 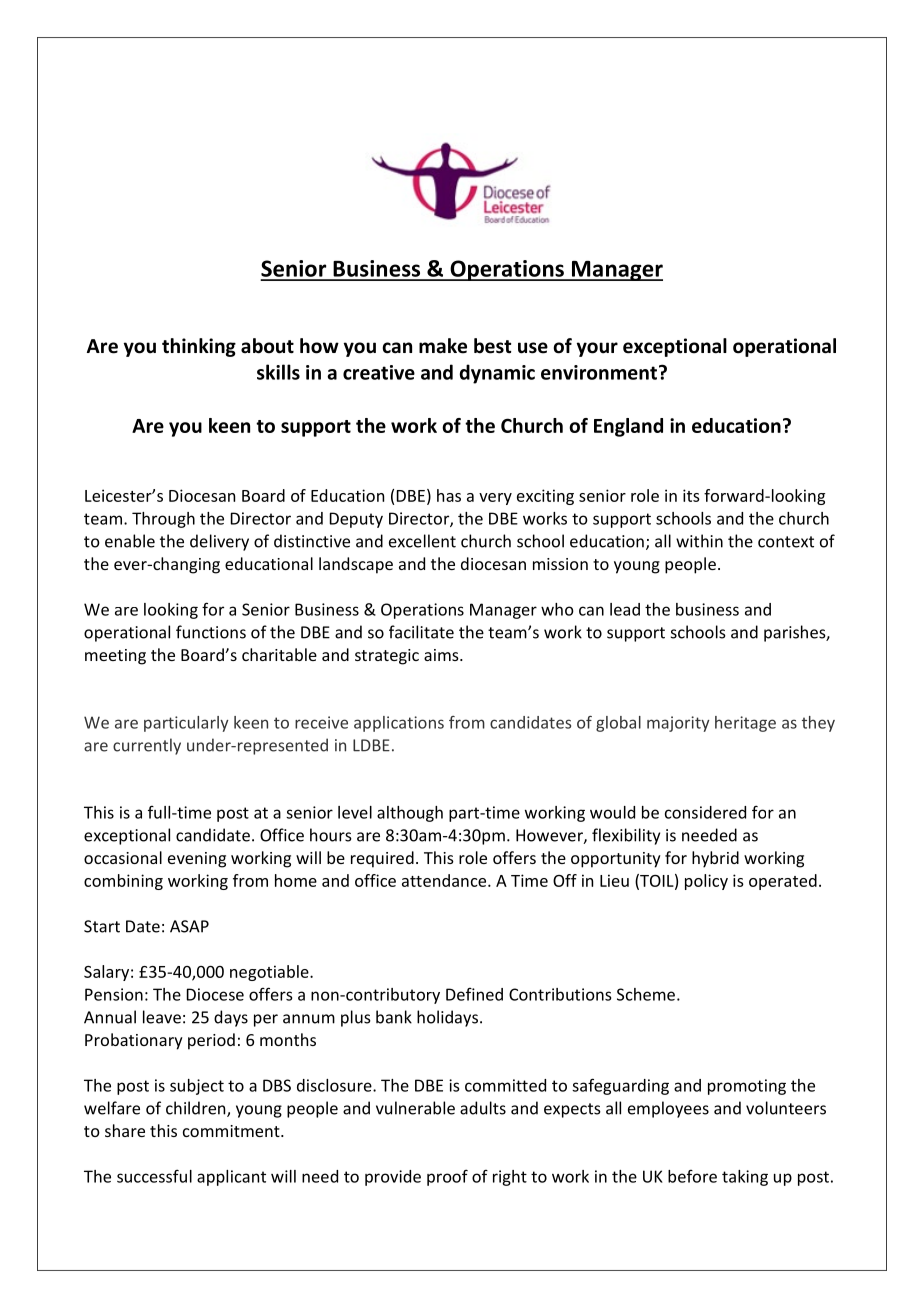 What do you see at coordinates (211, 632) in the screenshot?
I see `functions` at bounding box center [211, 632].
